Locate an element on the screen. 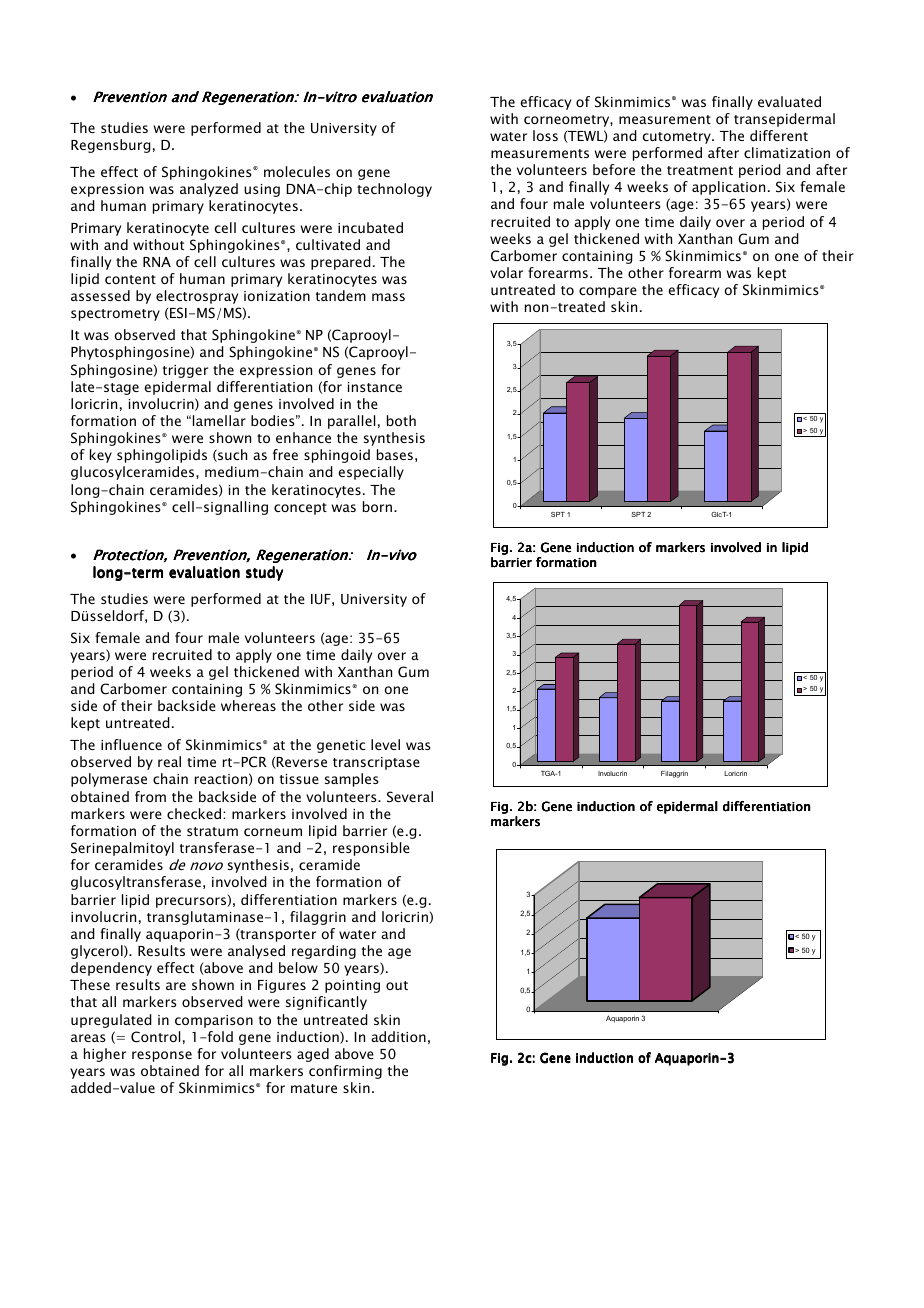 The image size is (924, 1308). Regensburg is located at coordinates (111, 146).
